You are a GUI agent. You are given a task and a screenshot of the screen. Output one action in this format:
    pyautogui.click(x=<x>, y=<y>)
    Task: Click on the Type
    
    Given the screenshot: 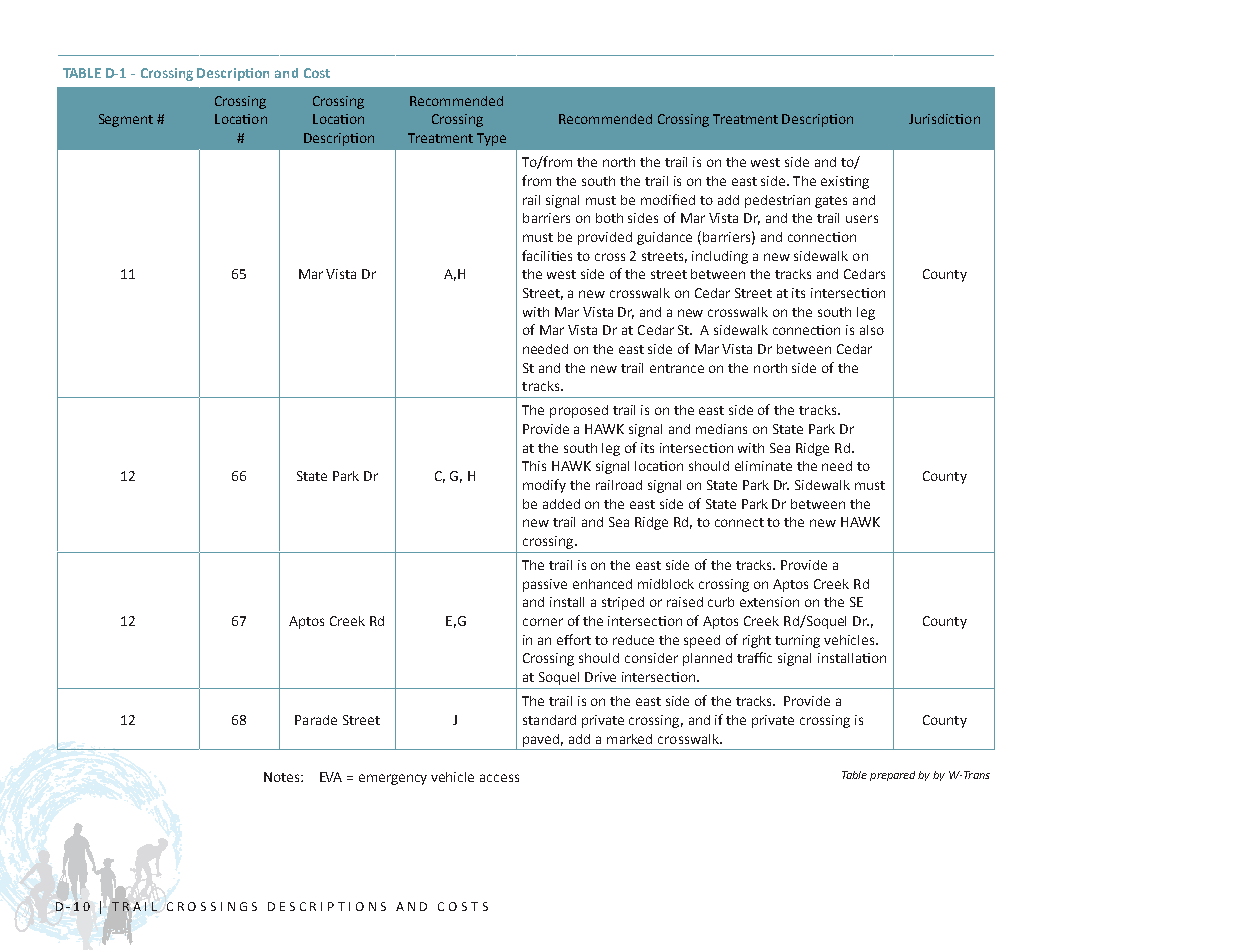 What is the action you would take?
    pyautogui.click(x=491, y=139)
